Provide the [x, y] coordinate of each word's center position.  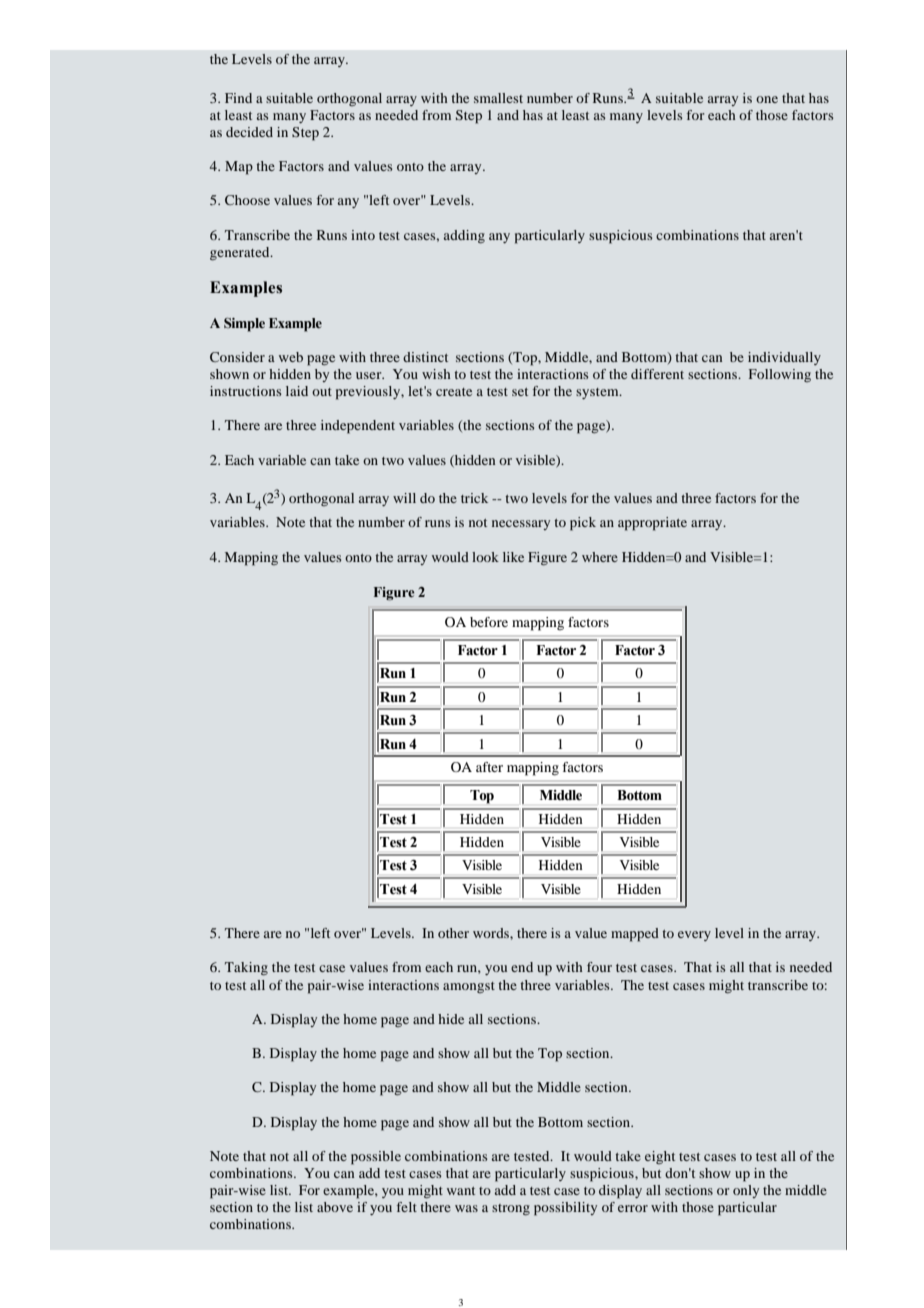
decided [249, 132]
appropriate [652, 524]
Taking [246, 969]
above [335, 1207]
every [694, 936]
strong [511, 1210]
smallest [498, 98]
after [489, 767]
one [767, 99]
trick [474, 498]
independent [358, 427]
